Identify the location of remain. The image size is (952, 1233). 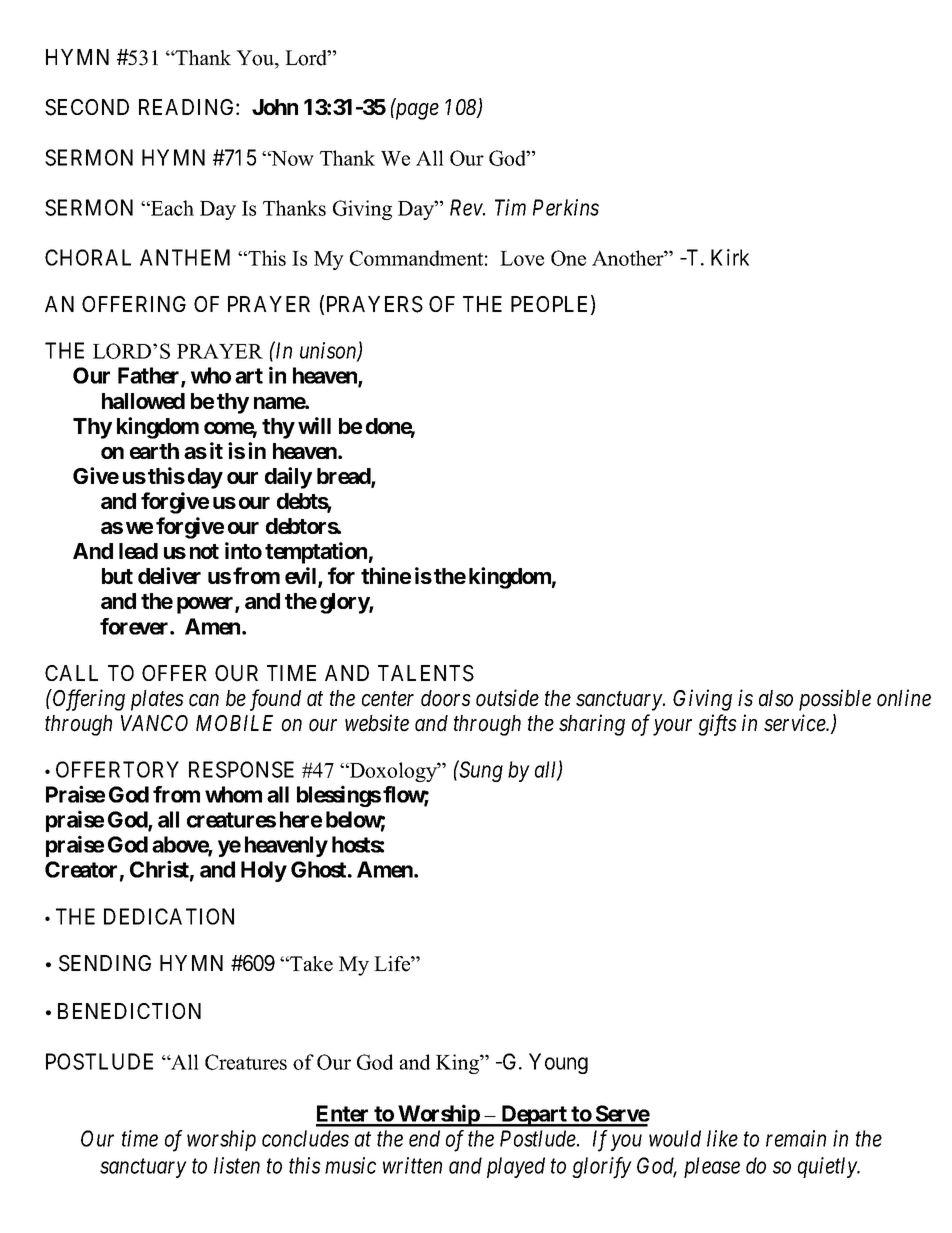
(796, 1138).
